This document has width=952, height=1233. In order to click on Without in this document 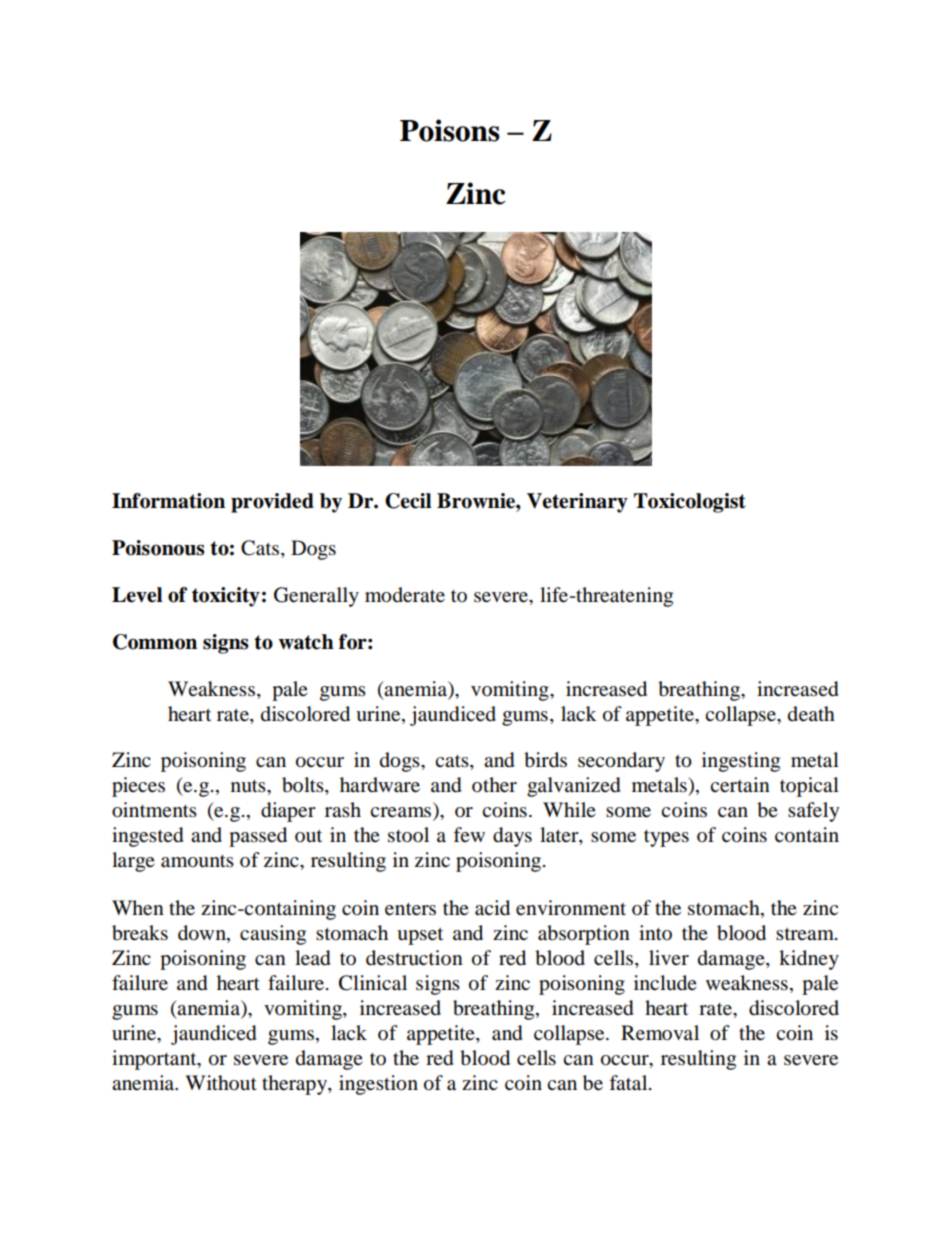, I will do `click(221, 1082)`.
